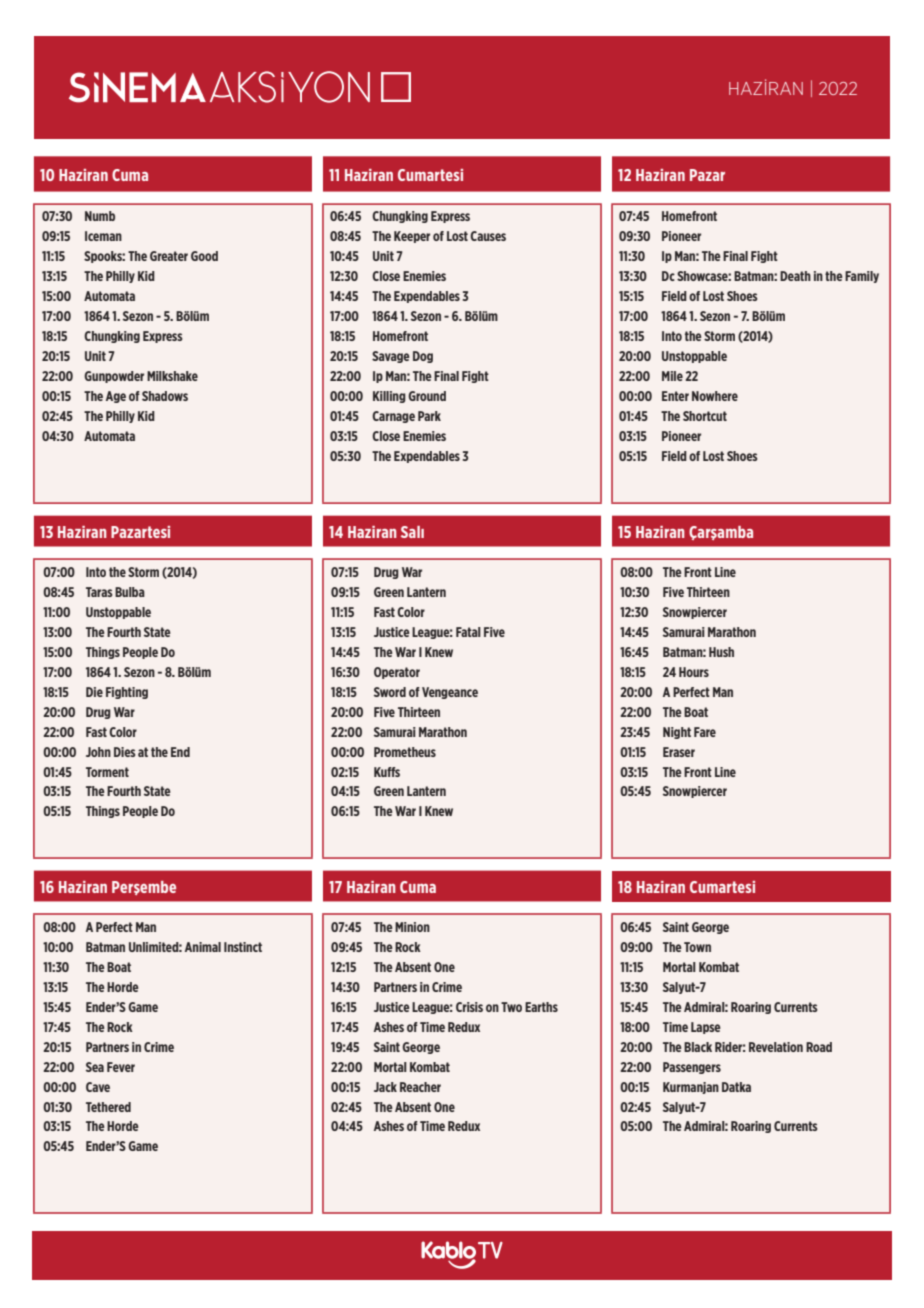 Image resolution: width=924 pixels, height=1308 pixels. What do you see at coordinates (165, 396) in the screenshot?
I see `Shadows` at bounding box center [165, 396].
